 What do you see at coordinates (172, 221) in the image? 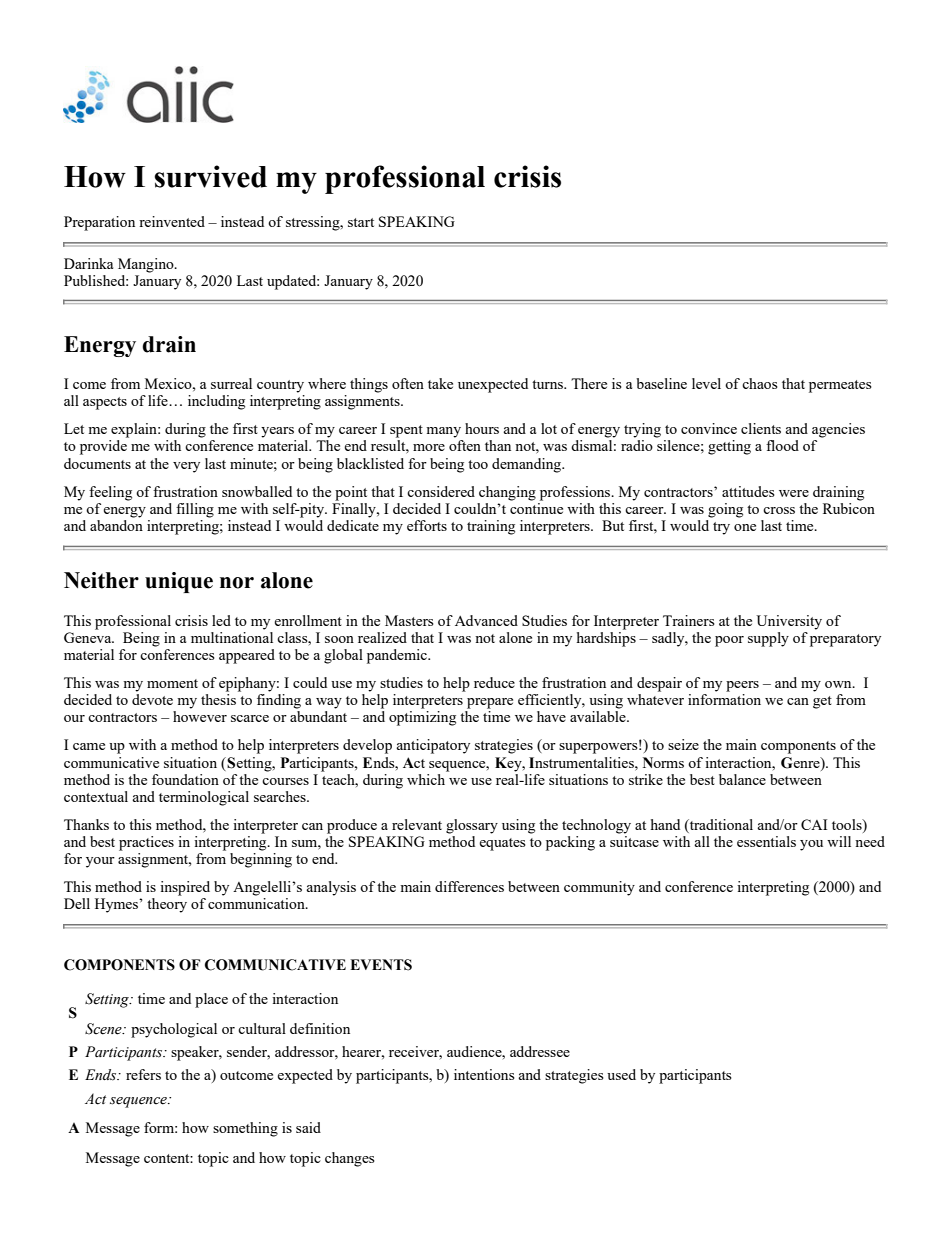
I see `reinvented` at bounding box center [172, 221].
